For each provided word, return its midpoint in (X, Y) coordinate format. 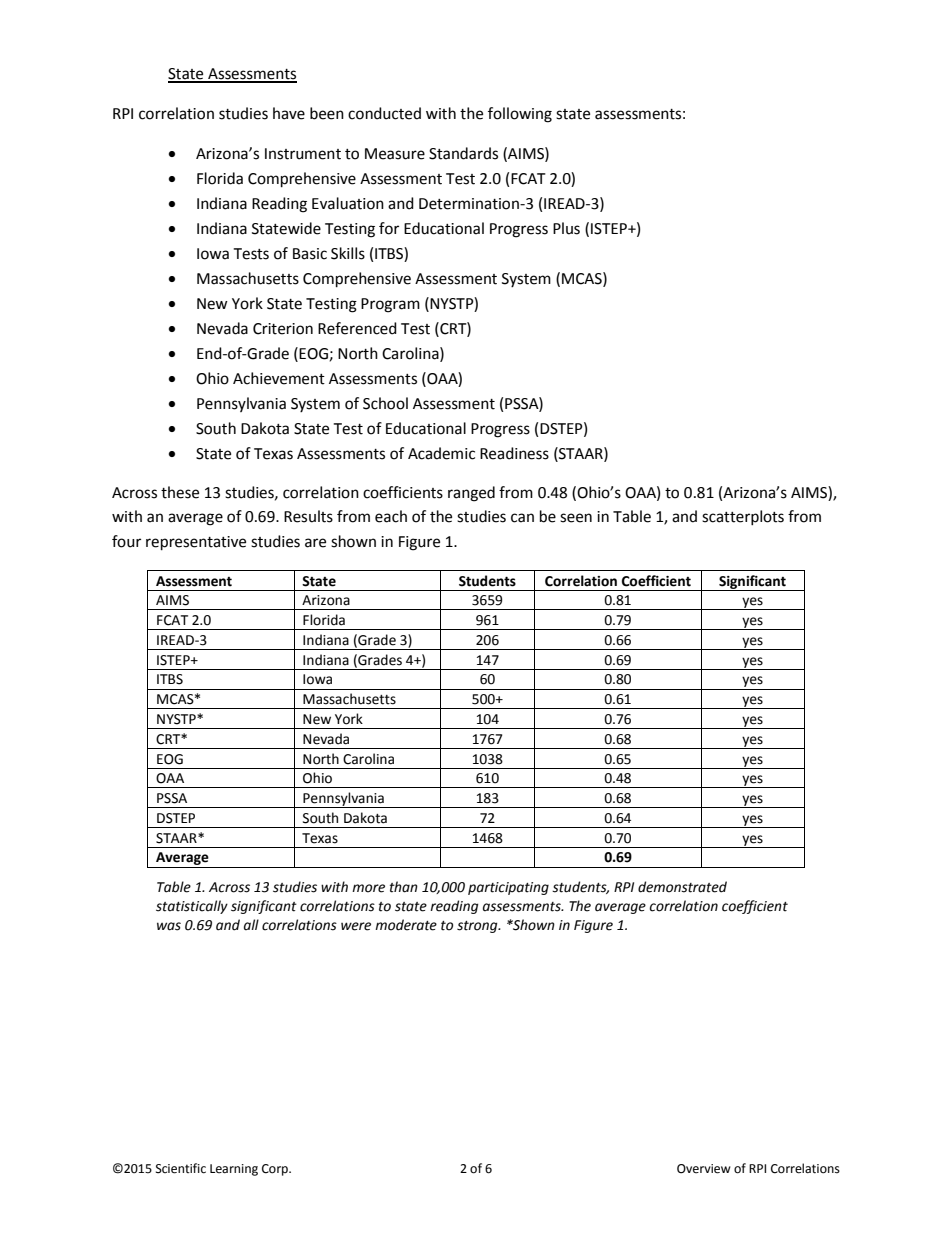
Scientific (181, 1168)
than (404, 887)
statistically (192, 907)
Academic (441, 453)
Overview (704, 1169)
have (289, 113)
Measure (395, 154)
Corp (276, 1170)
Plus (566, 228)
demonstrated (682, 887)
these (180, 492)
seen (576, 518)
